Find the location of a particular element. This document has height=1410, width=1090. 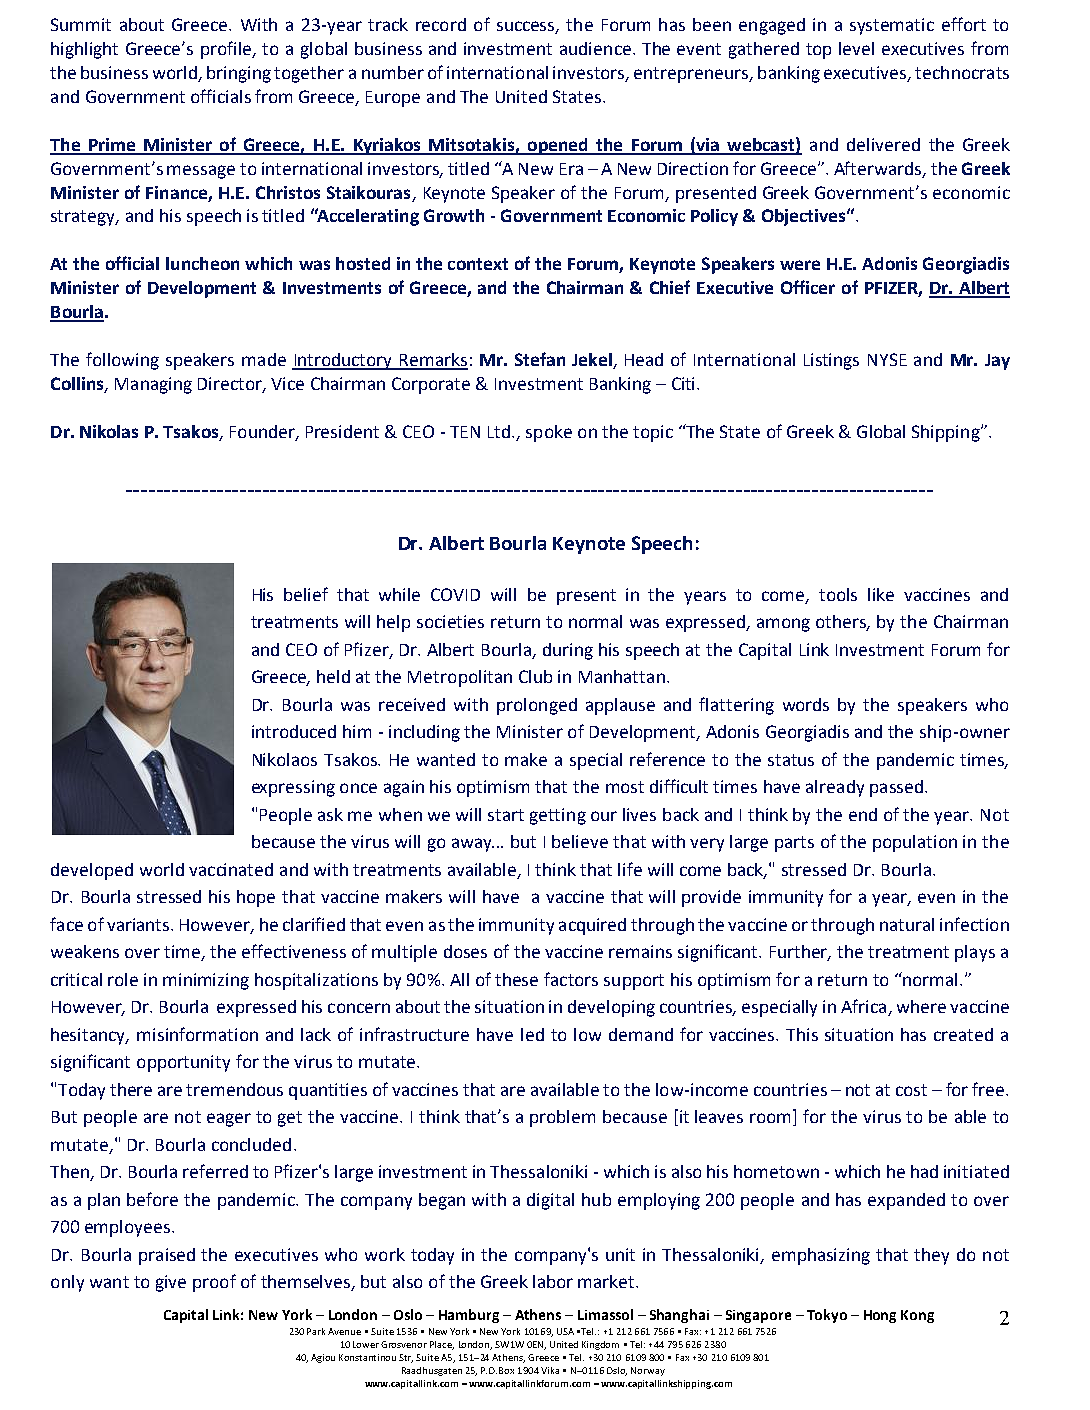

like is located at coordinates (881, 594).
